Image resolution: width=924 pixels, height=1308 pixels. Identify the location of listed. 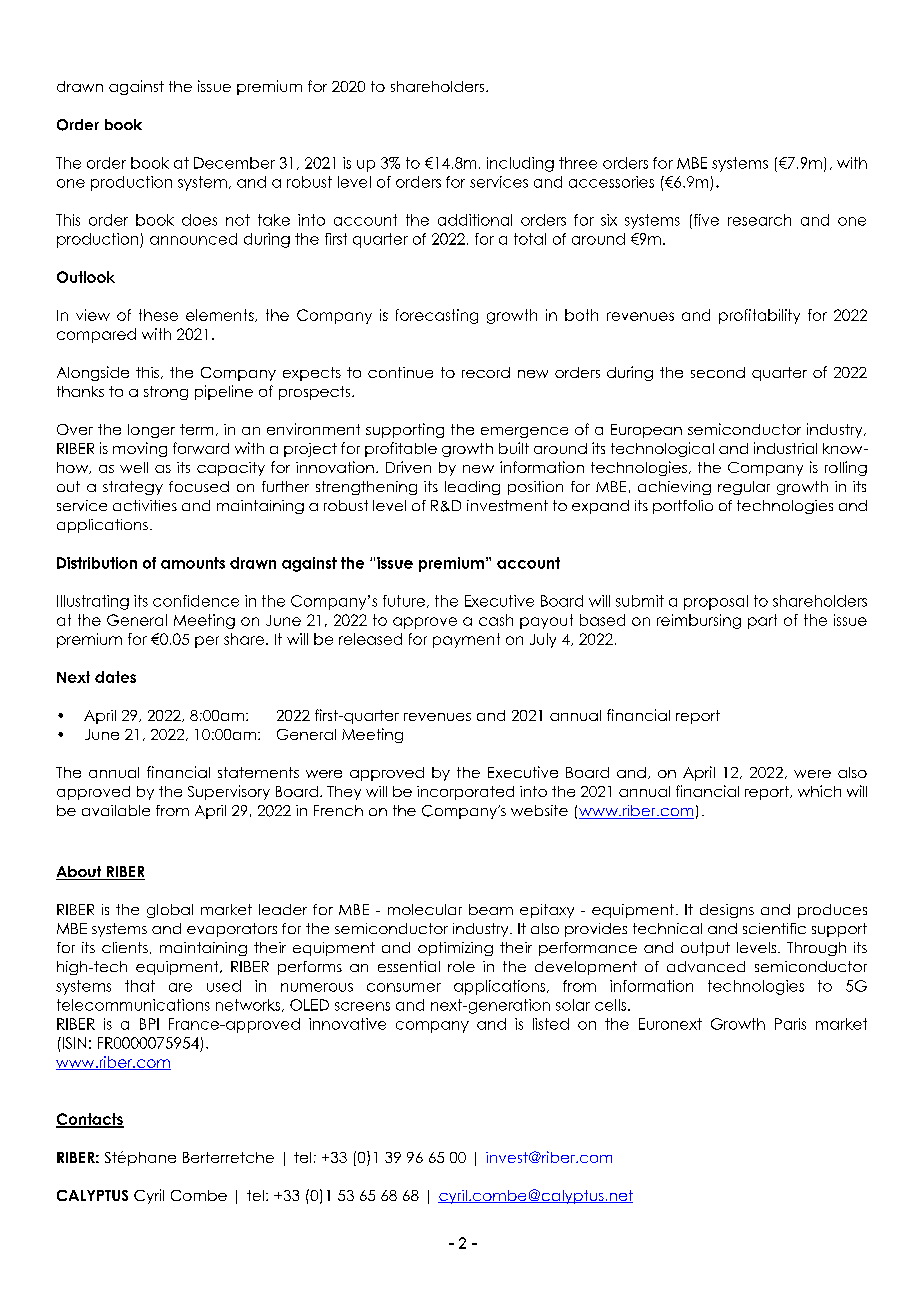
(551, 1024).
